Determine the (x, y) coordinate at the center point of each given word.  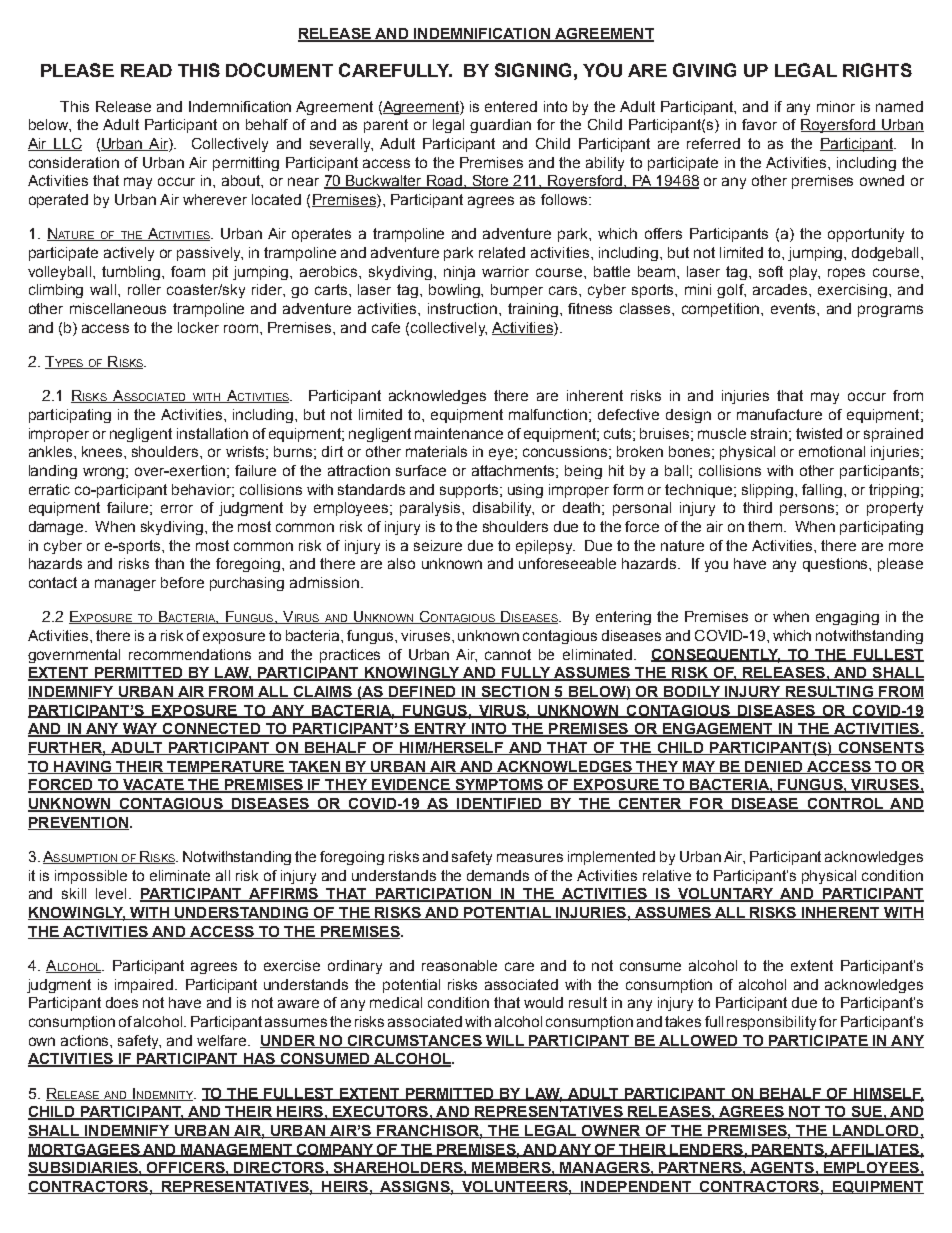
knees (103, 451)
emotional (832, 451)
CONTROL (845, 805)
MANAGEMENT (236, 1150)
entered (511, 106)
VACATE (153, 786)
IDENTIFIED (499, 805)
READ (146, 70)
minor (836, 106)
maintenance (459, 433)
